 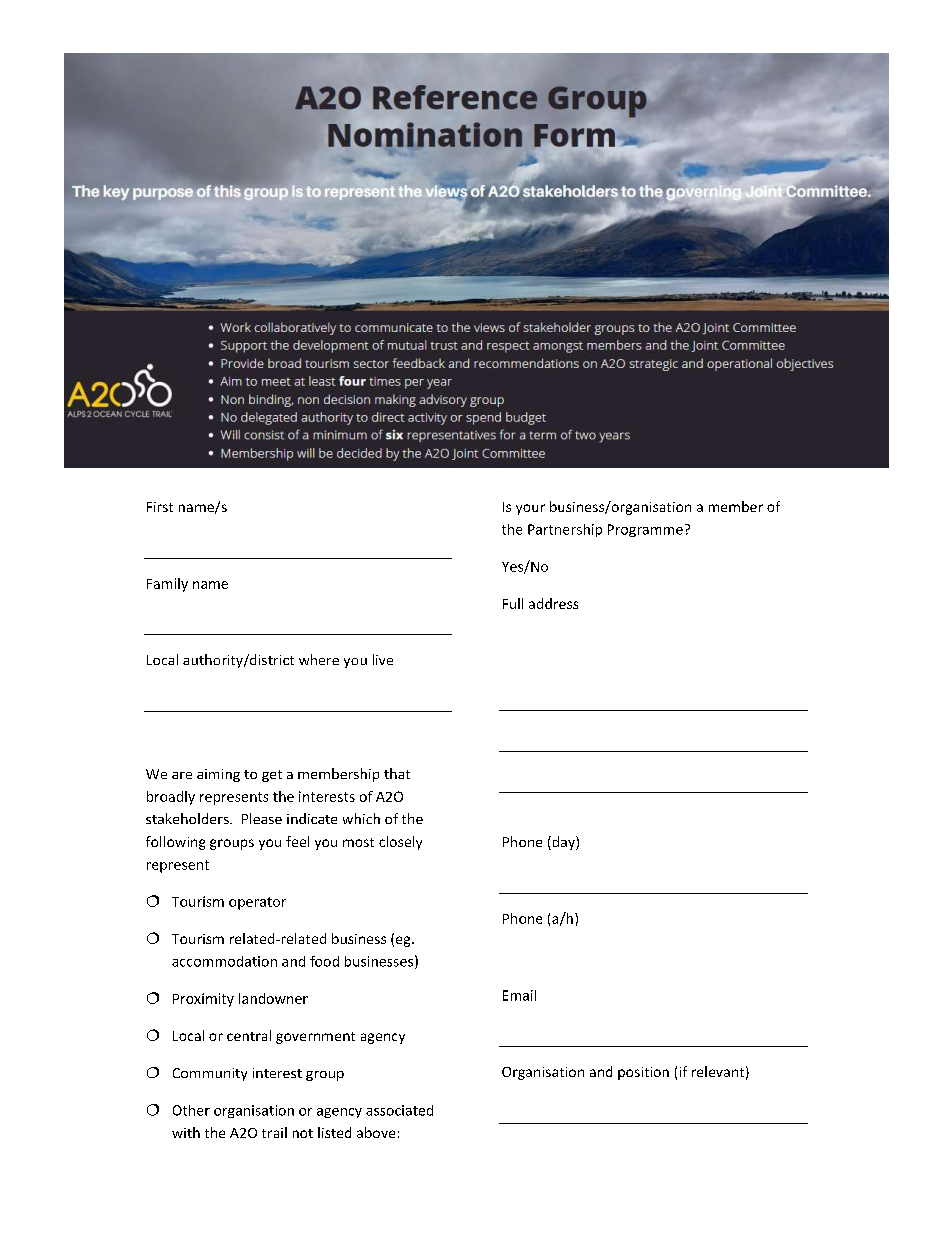 I want to click on First, so click(x=160, y=507).
